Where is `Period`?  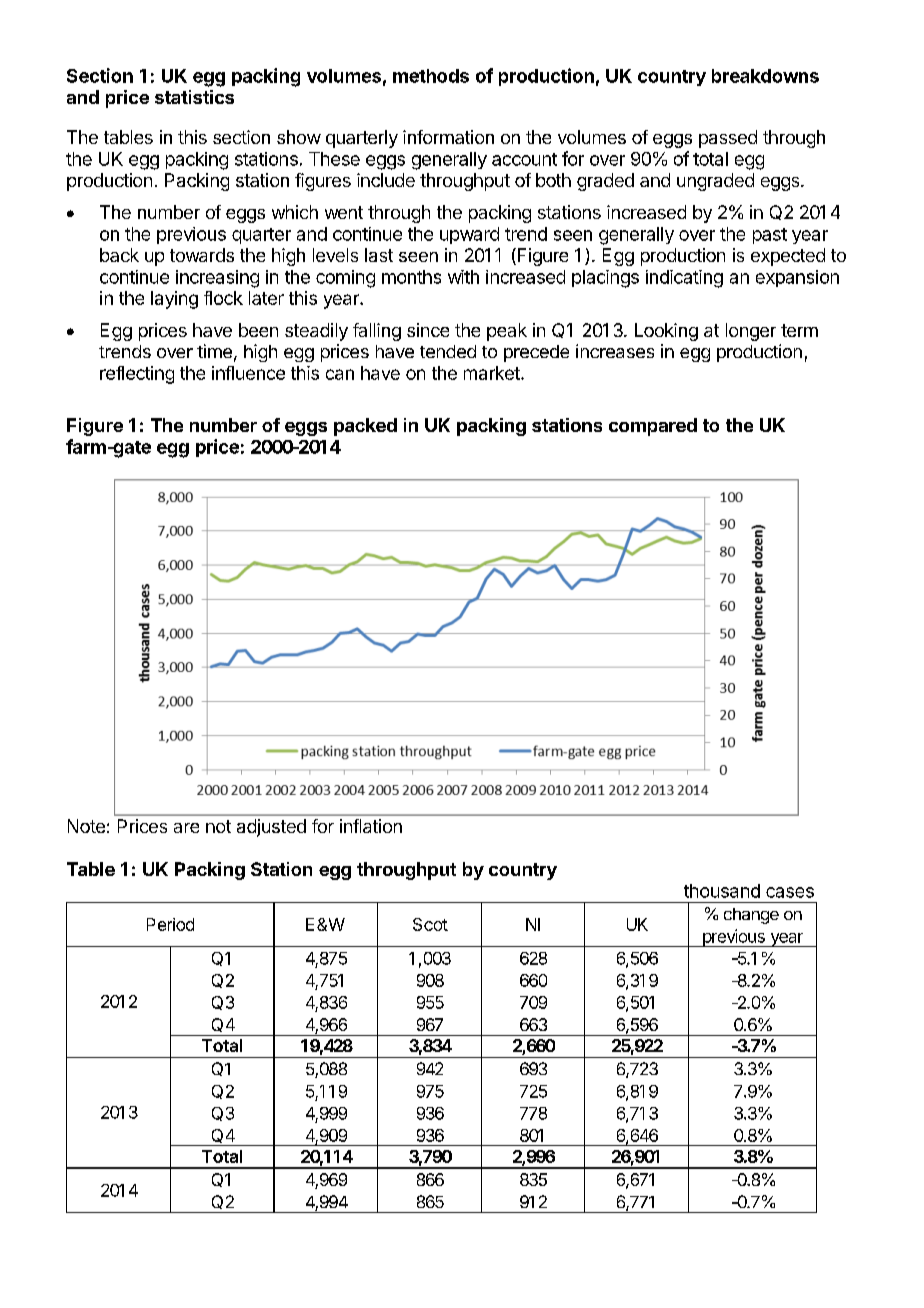 Period is located at coordinates (170, 924).
